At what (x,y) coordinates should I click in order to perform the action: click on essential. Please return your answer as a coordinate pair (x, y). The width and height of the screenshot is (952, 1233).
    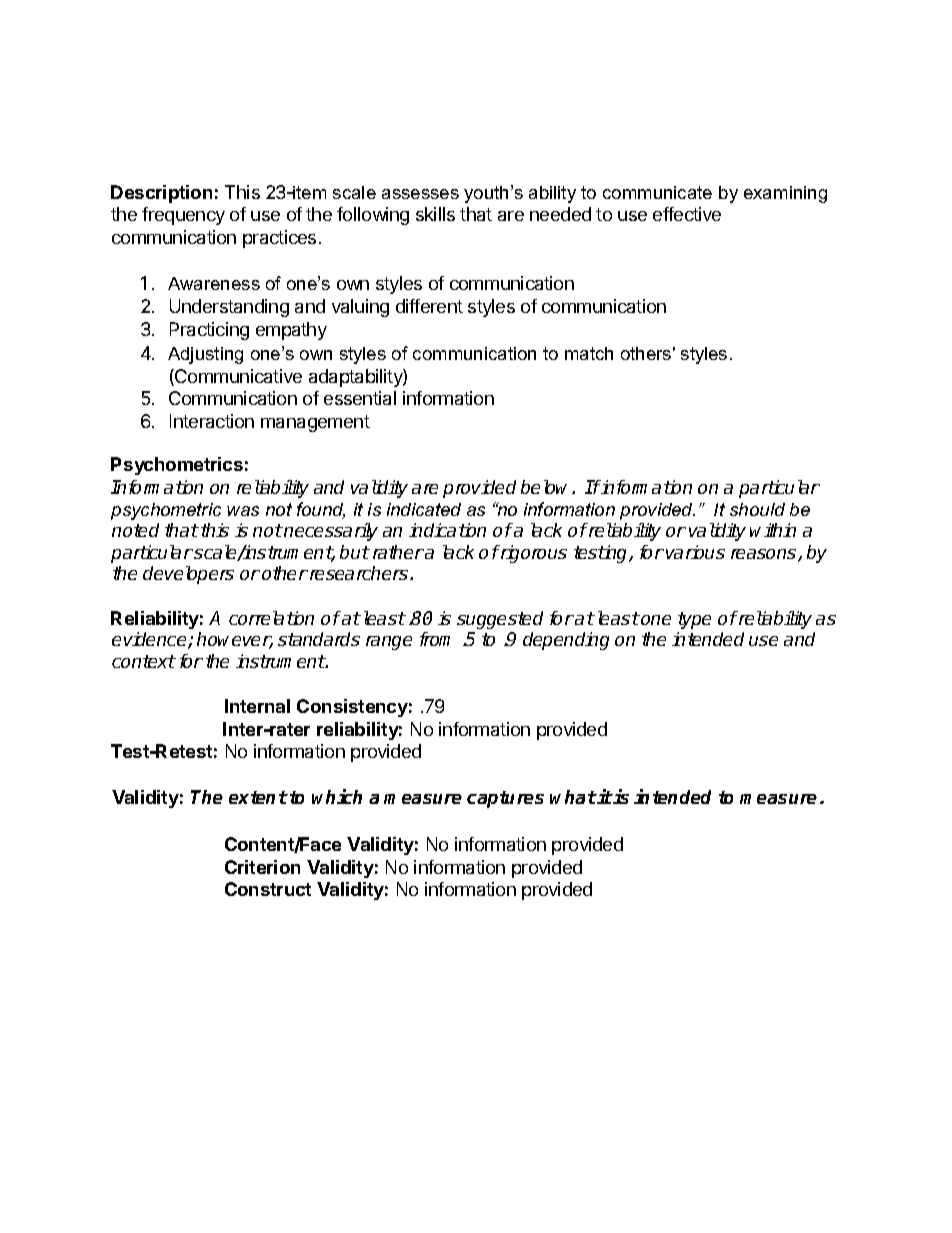
    Looking at the image, I should click on (360, 398).
